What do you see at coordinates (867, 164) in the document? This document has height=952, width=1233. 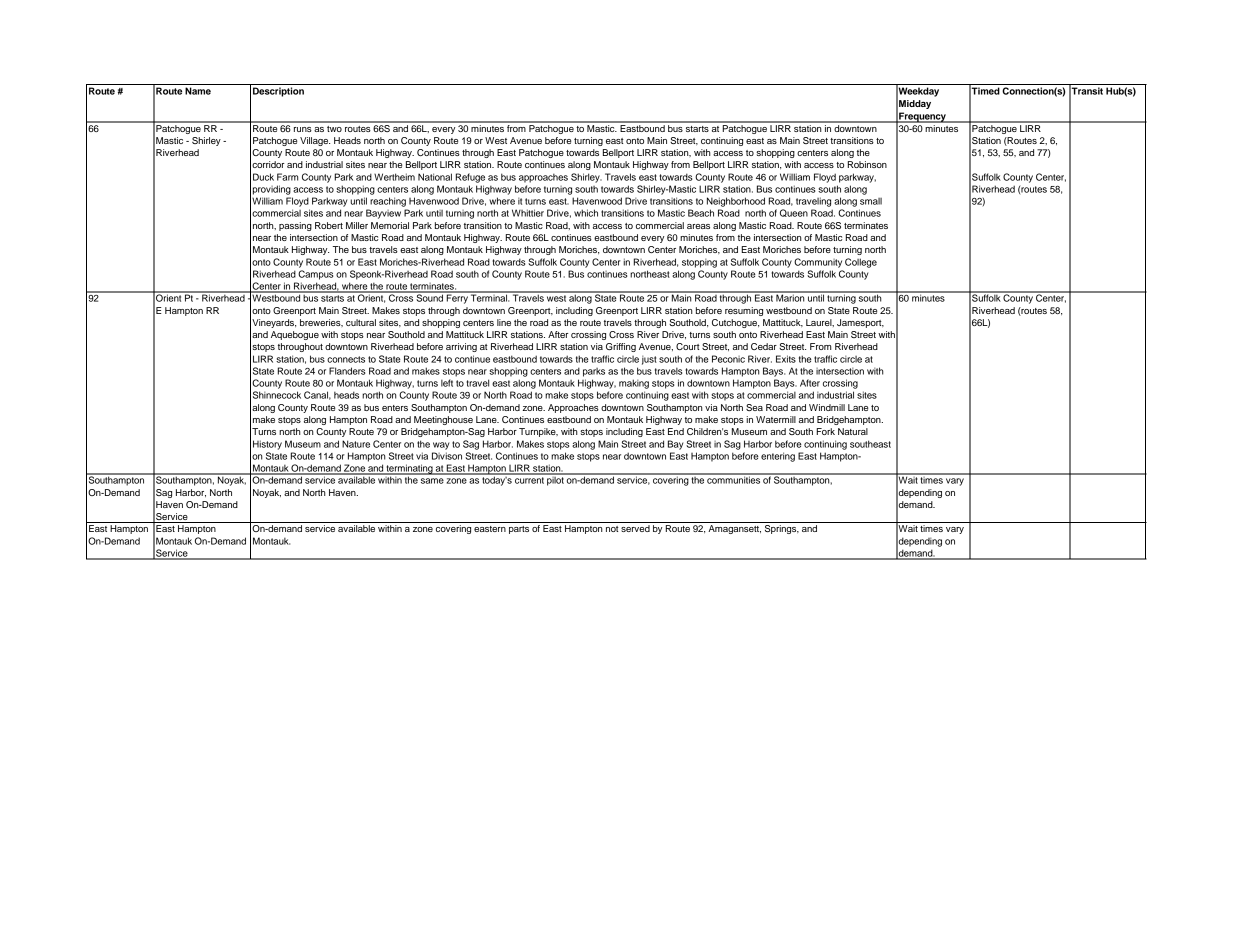 I see `Robinson` at bounding box center [867, 164].
